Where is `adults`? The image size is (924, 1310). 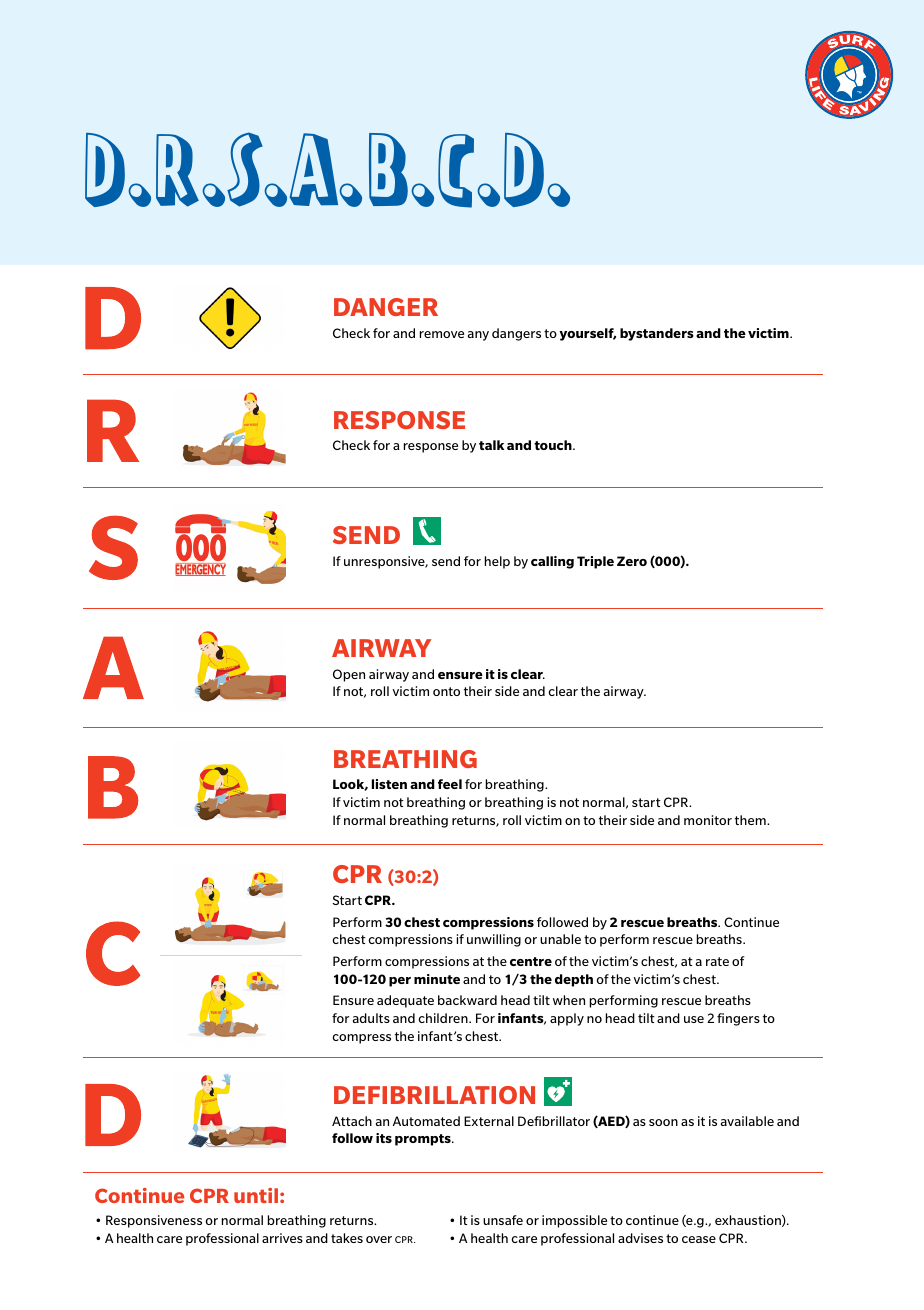
adults is located at coordinates (371, 1018).
